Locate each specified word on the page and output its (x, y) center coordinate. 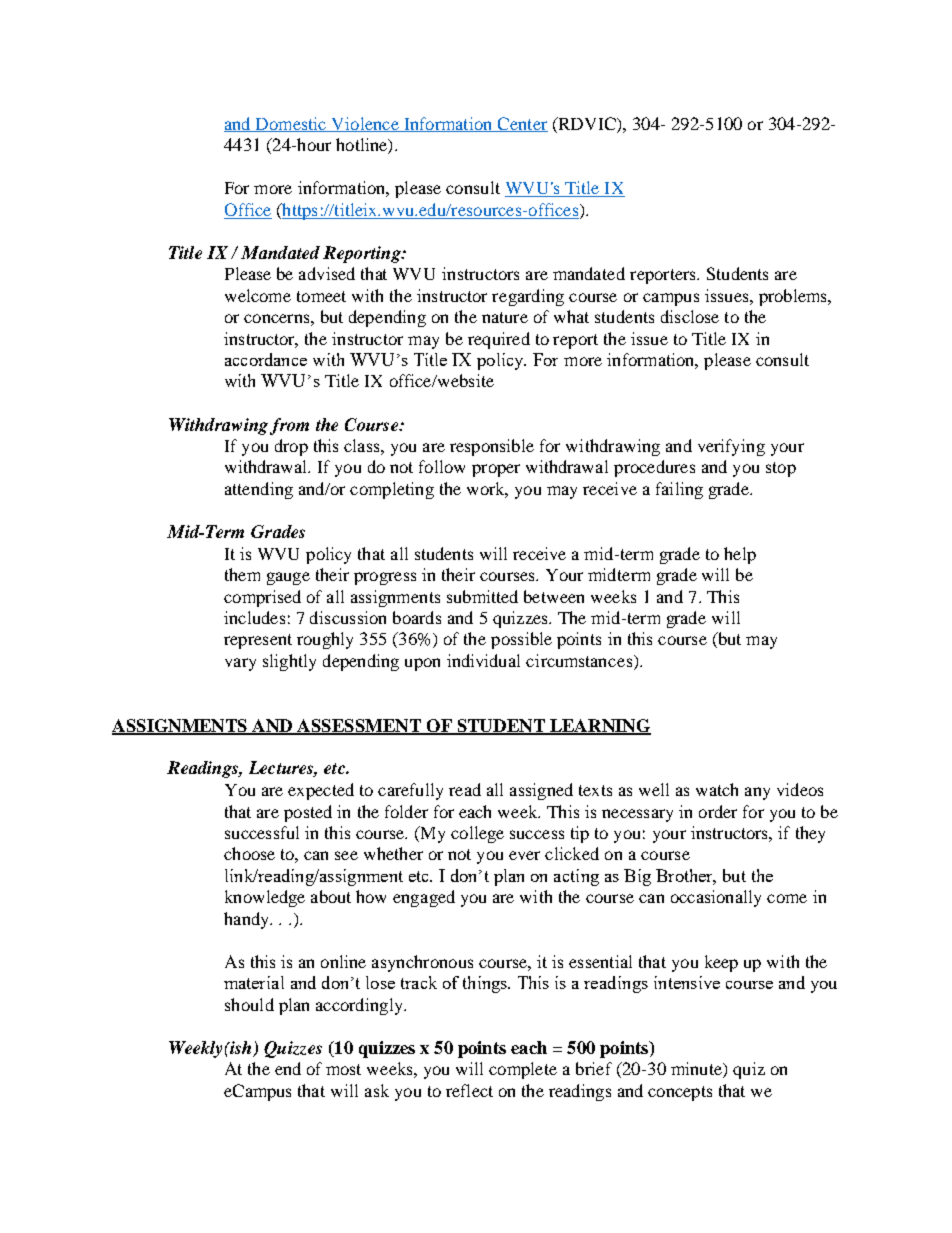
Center (521, 124)
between (554, 596)
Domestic (291, 124)
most (343, 1069)
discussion (348, 617)
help (740, 555)
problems (794, 297)
